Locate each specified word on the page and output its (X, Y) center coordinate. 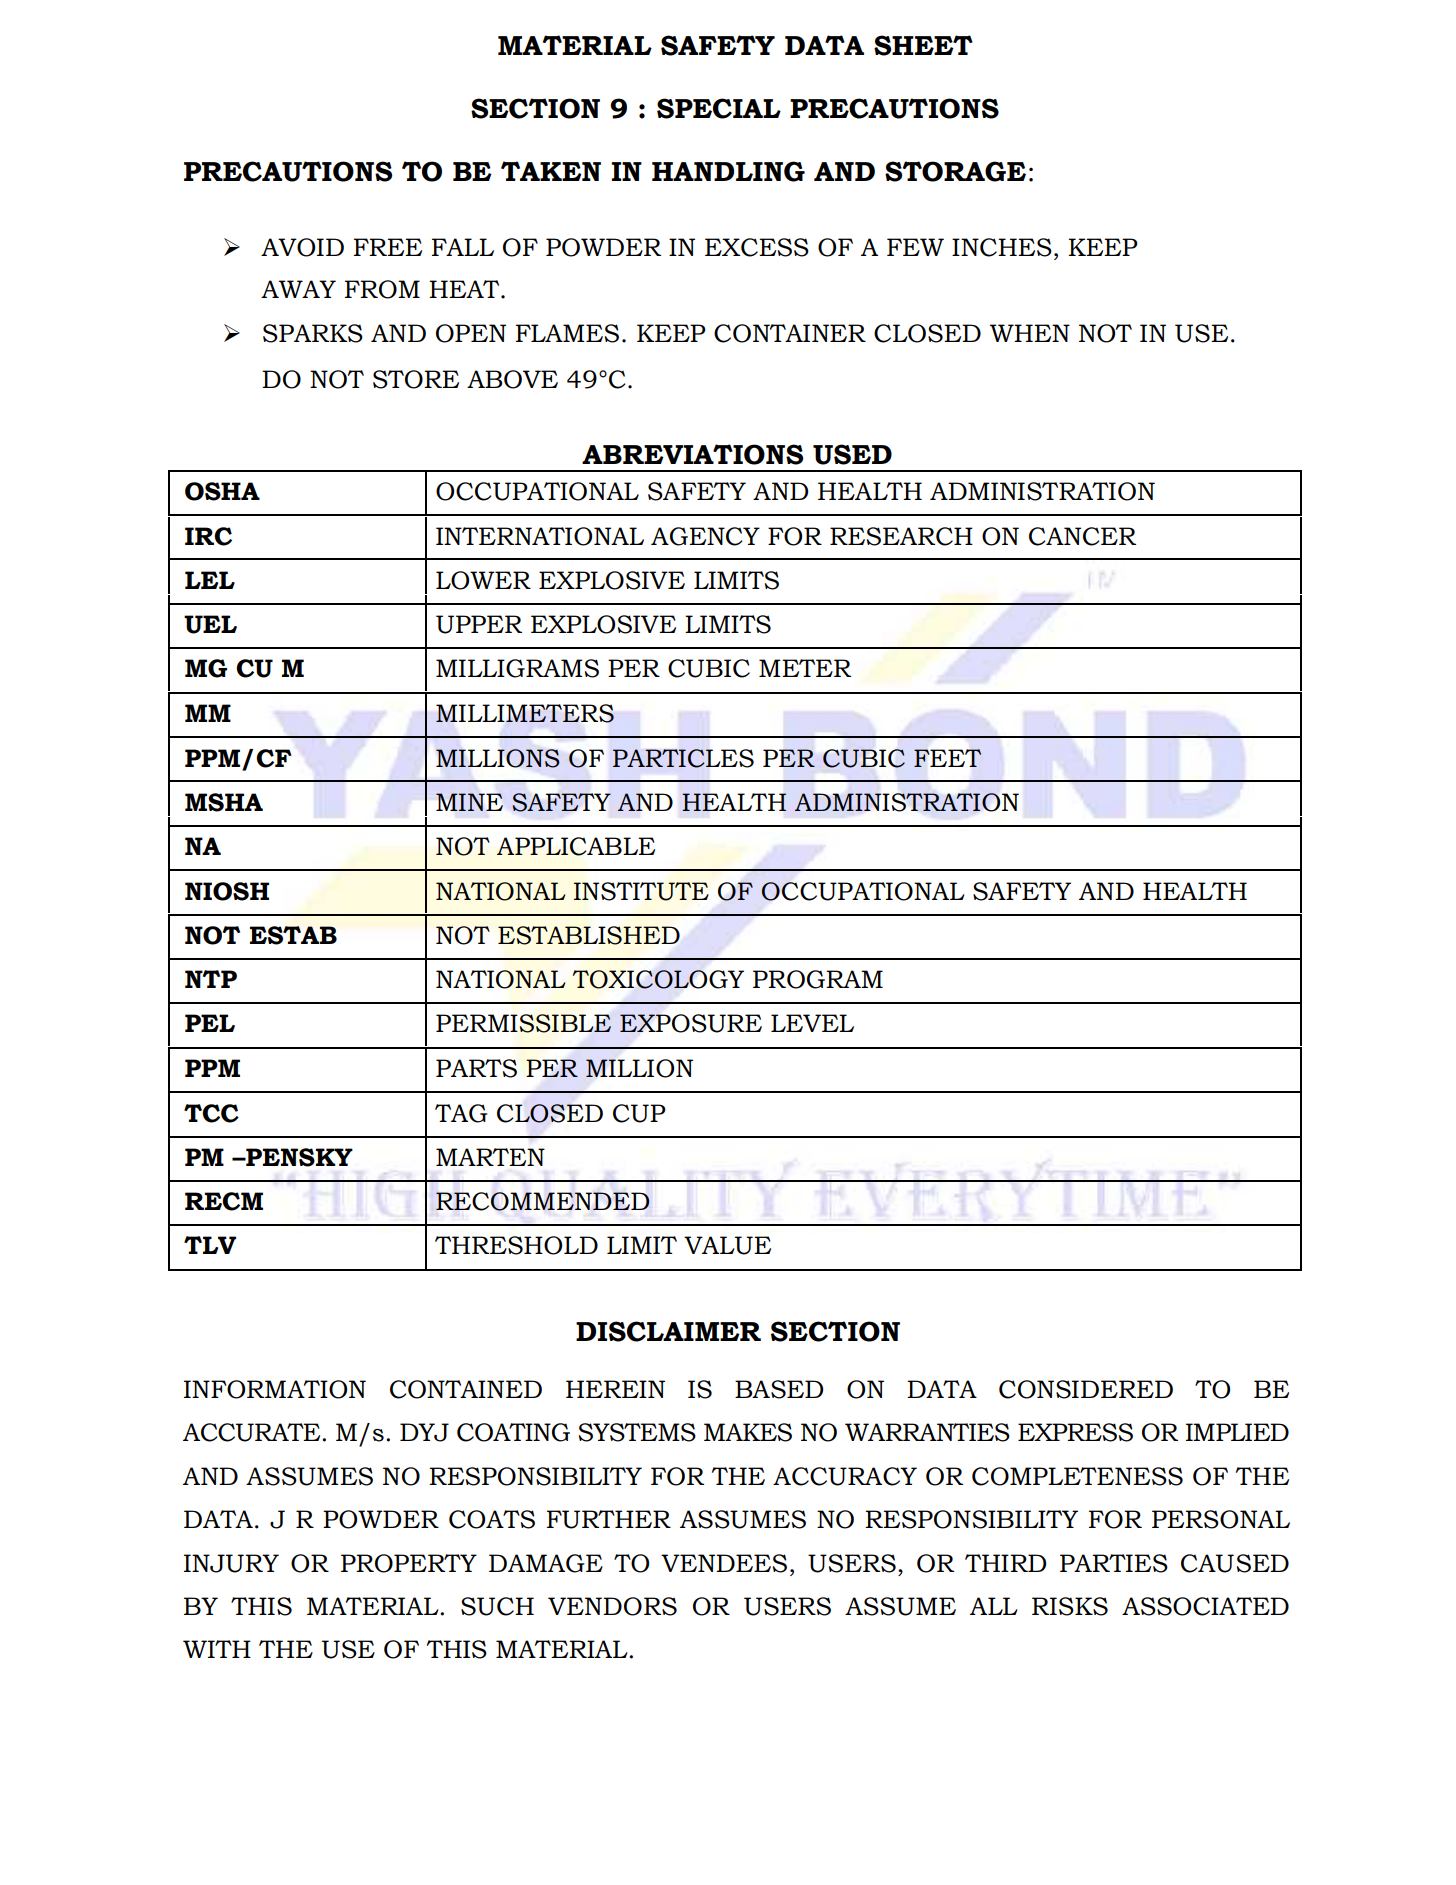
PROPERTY (409, 1563)
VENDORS (612, 1606)
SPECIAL (719, 108)
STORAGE (955, 171)
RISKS (1070, 1606)
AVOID (302, 247)
